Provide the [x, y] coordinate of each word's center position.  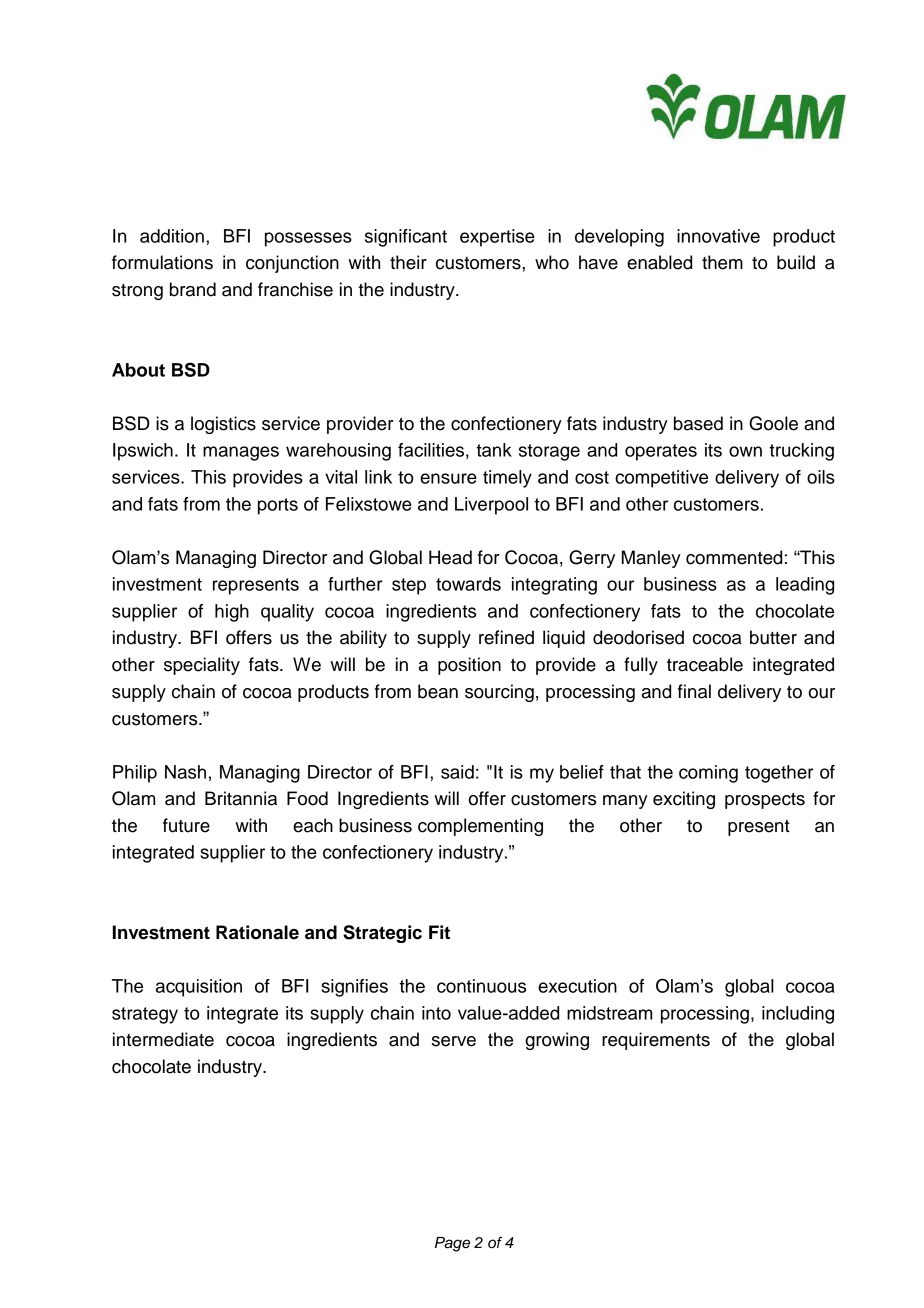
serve [454, 1041]
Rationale [257, 932]
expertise [497, 238]
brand [193, 289]
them [722, 262]
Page [452, 1244]
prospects [765, 801]
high [232, 613]
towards [468, 584]
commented [734, 557]
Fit [439, 932]
